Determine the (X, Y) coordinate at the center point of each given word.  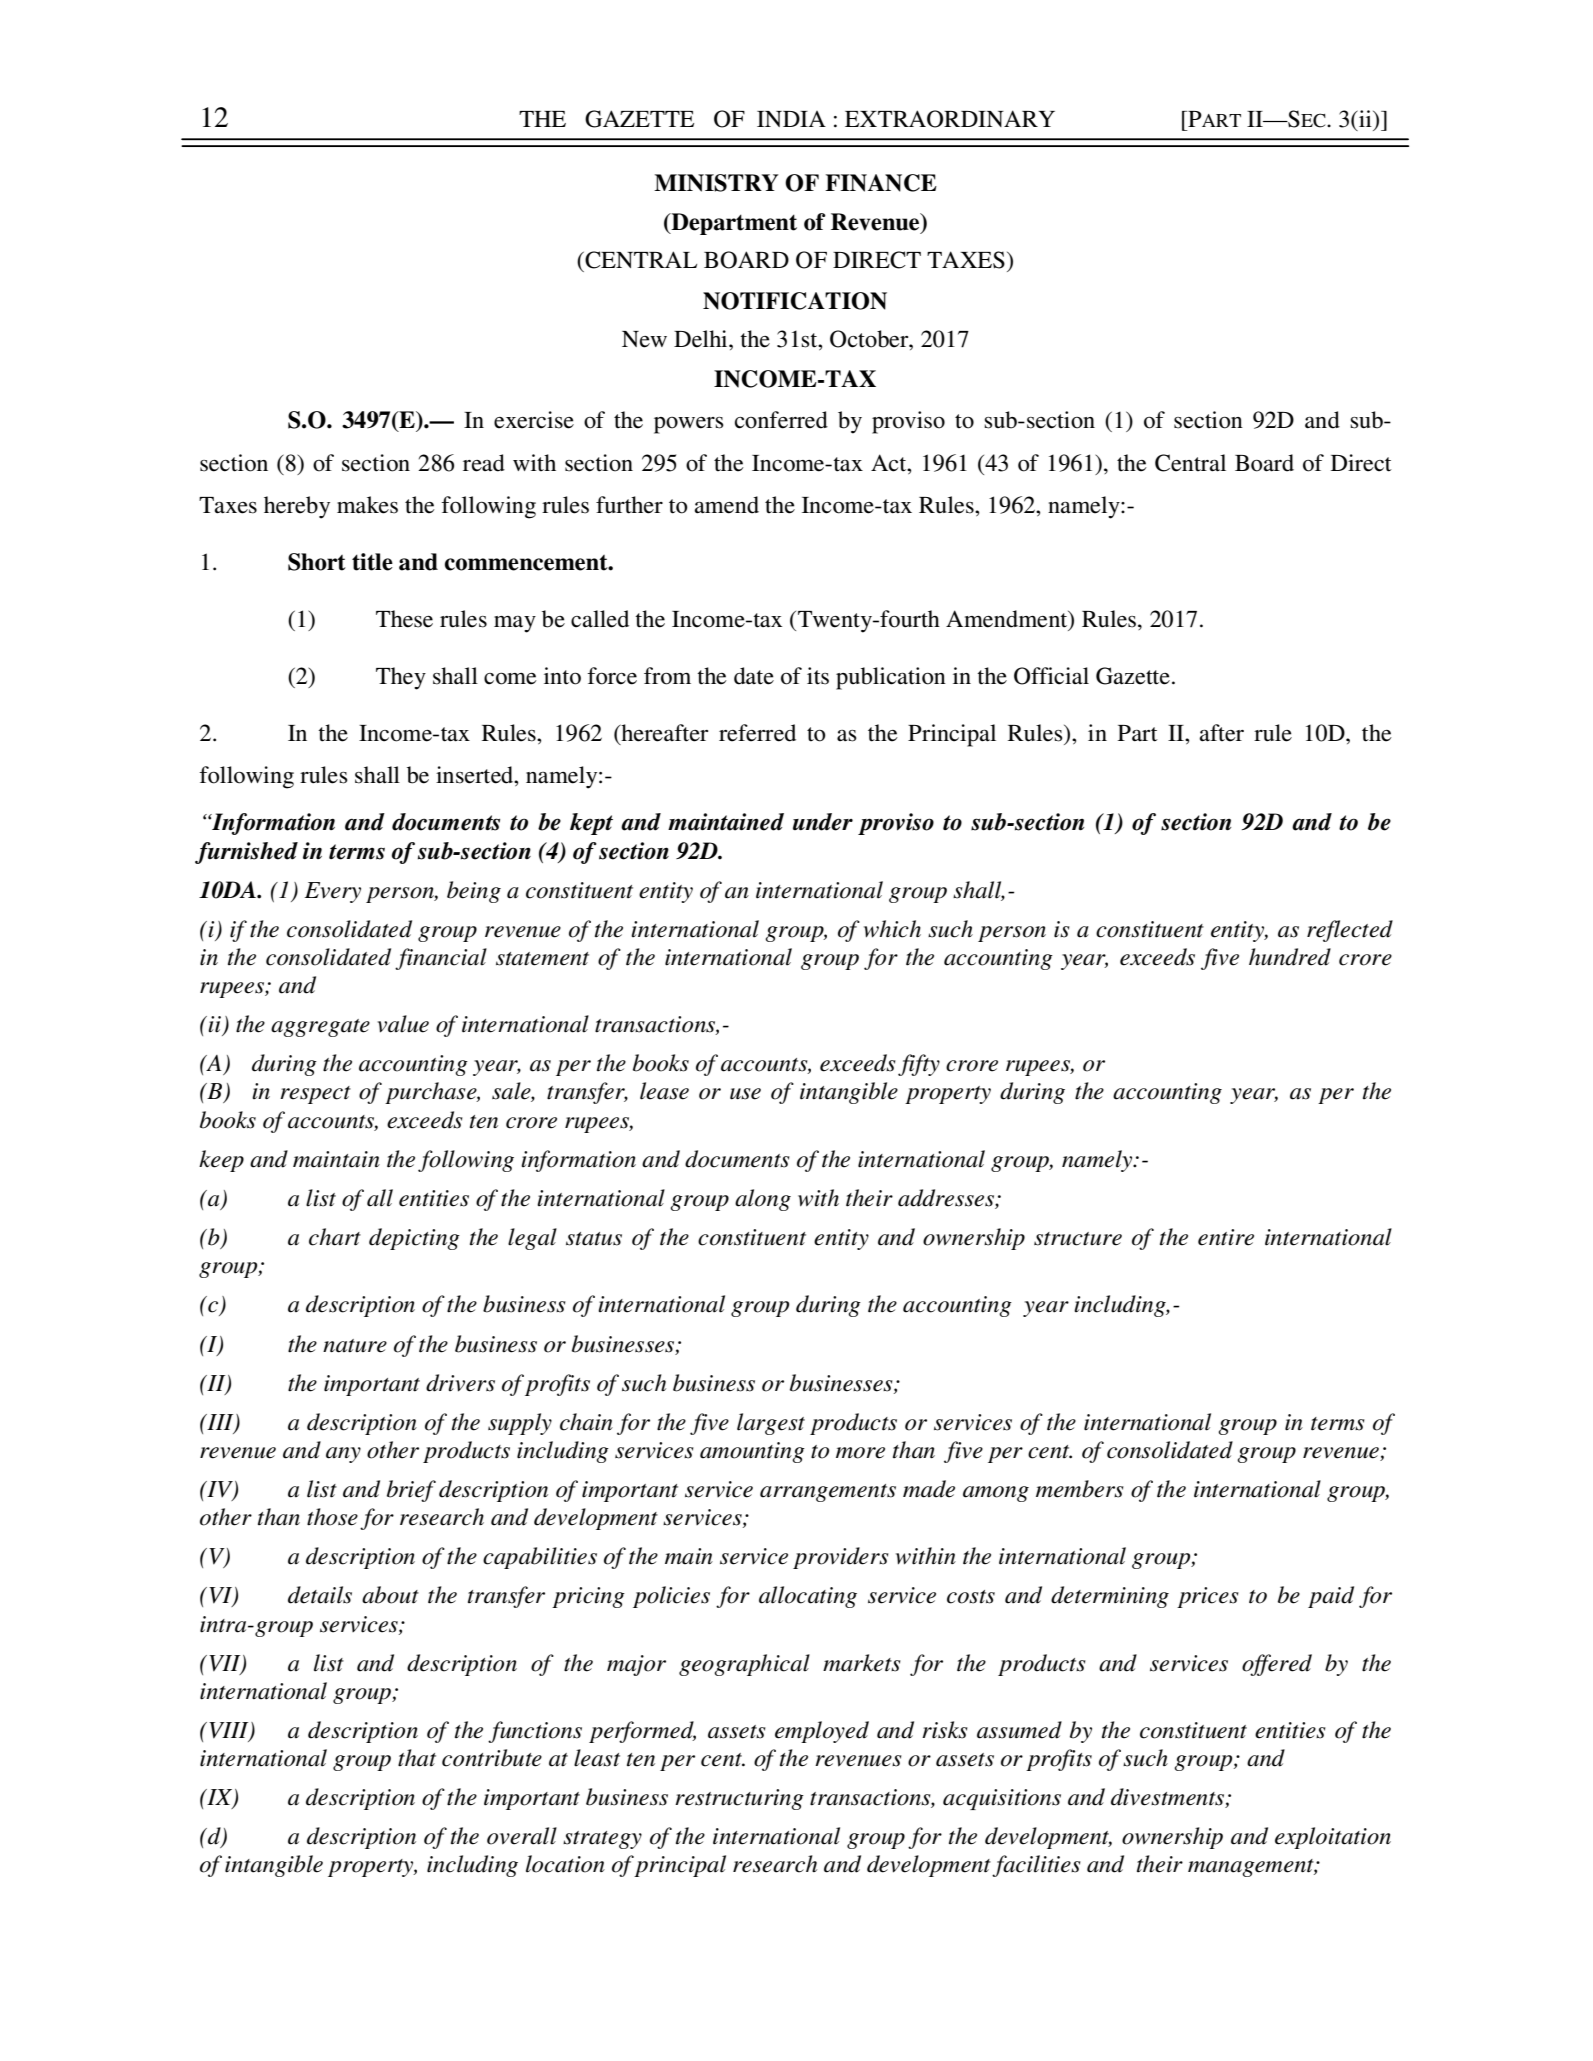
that (417, 1758)
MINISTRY (716, 183)
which (892, 929)
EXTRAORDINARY (950, 119)
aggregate (320, 1028)
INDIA (791, 119)
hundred (1290, 957)
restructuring (739, 1799)
